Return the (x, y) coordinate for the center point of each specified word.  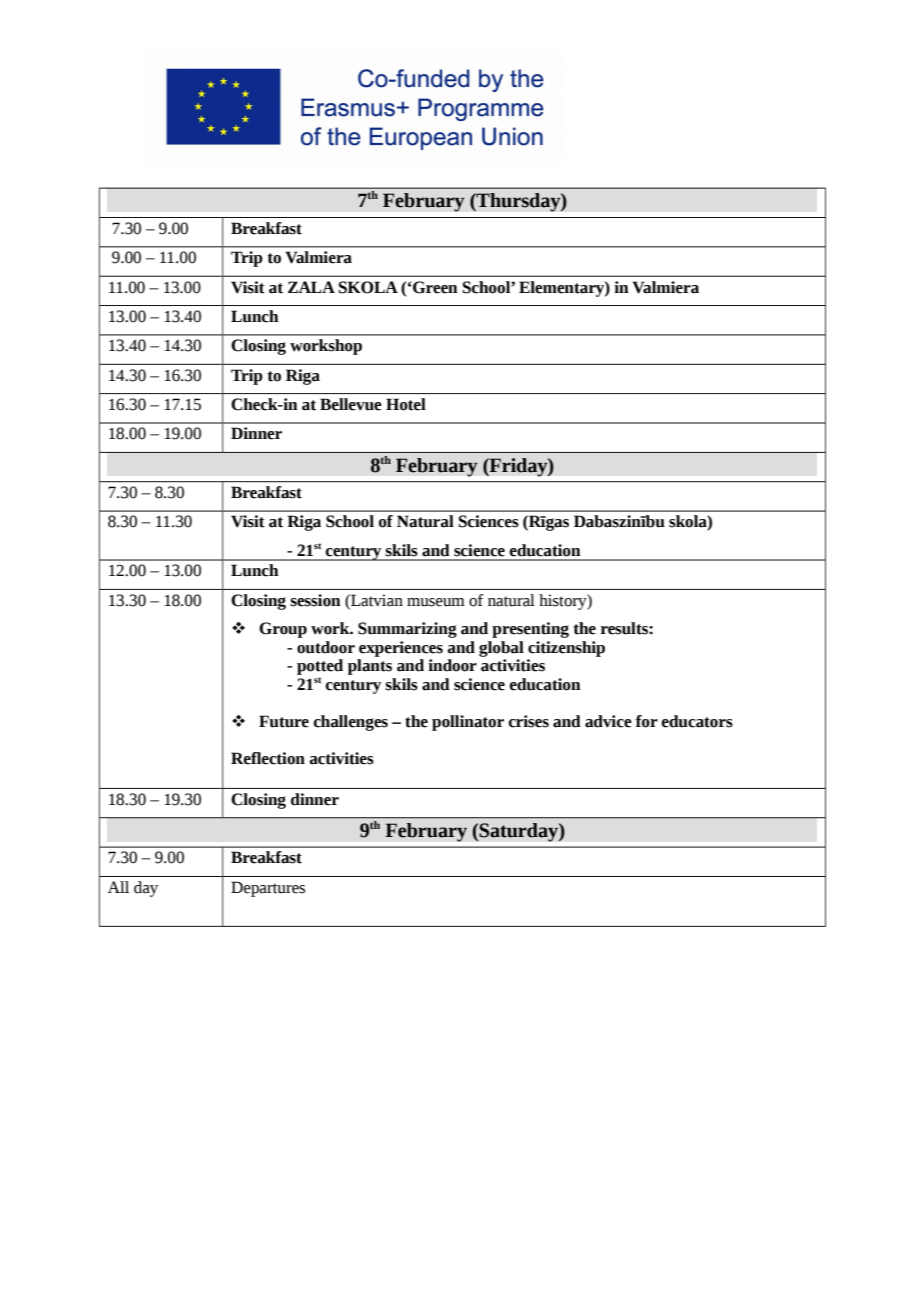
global (501, 649)
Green (434, 287)
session (315, 600)
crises (529, 721)
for (647, 721)
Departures (268, 889)
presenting (530, 630)
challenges (351, 723)
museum (436, 602)
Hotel (406, 404)
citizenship (566, 649)
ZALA (311, 287)
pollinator (468, 723)
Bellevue (351, 404)
